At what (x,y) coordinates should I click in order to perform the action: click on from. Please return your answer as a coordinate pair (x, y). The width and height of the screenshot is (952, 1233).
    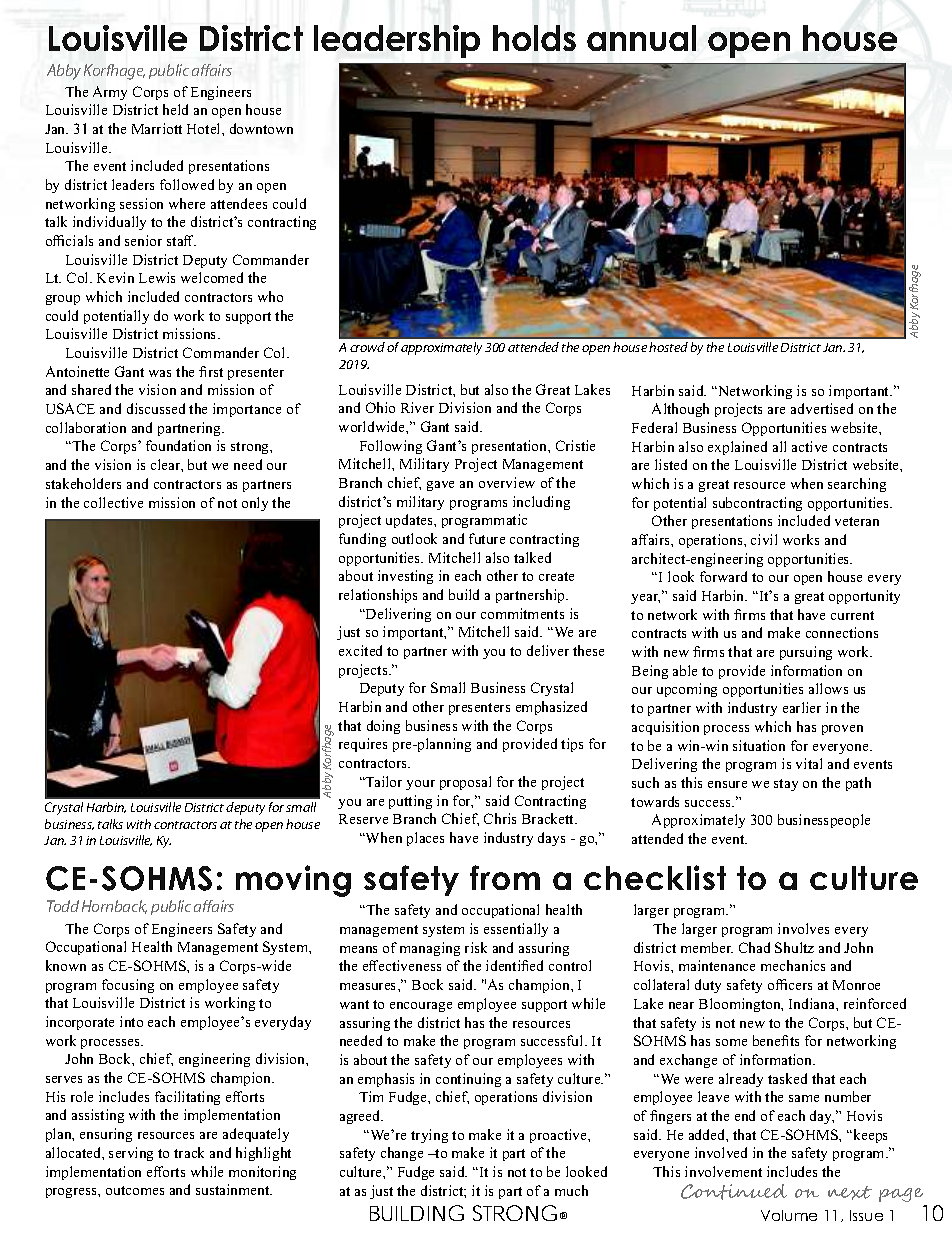
    Looking at the image, I should click on (505, 877).
